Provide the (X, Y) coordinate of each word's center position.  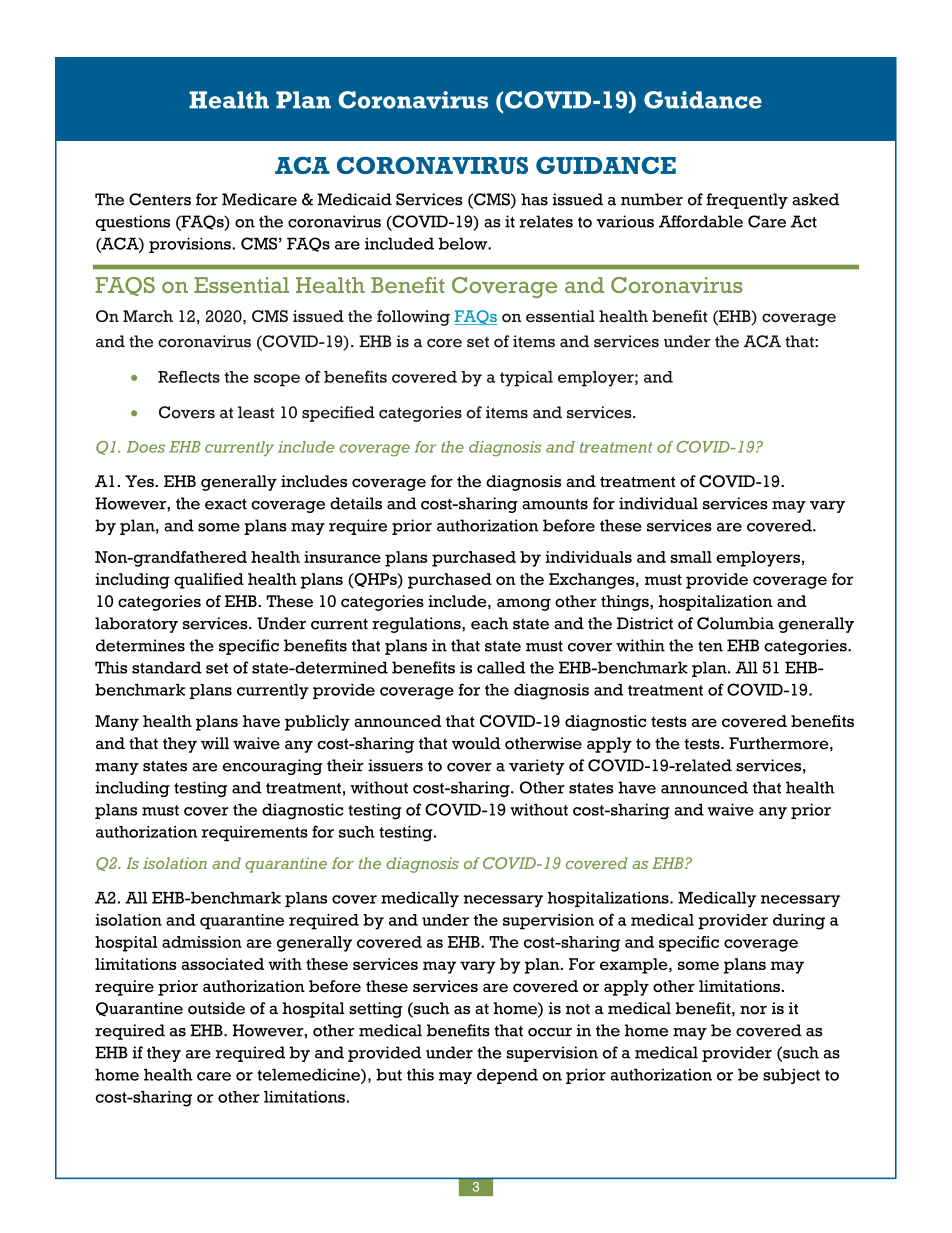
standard (167, 667)
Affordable (701, 221)
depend (507, 1076)
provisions (191, 245)
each (489, 623)
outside (216, 1008)
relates (546, 221)
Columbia (735, 623)
